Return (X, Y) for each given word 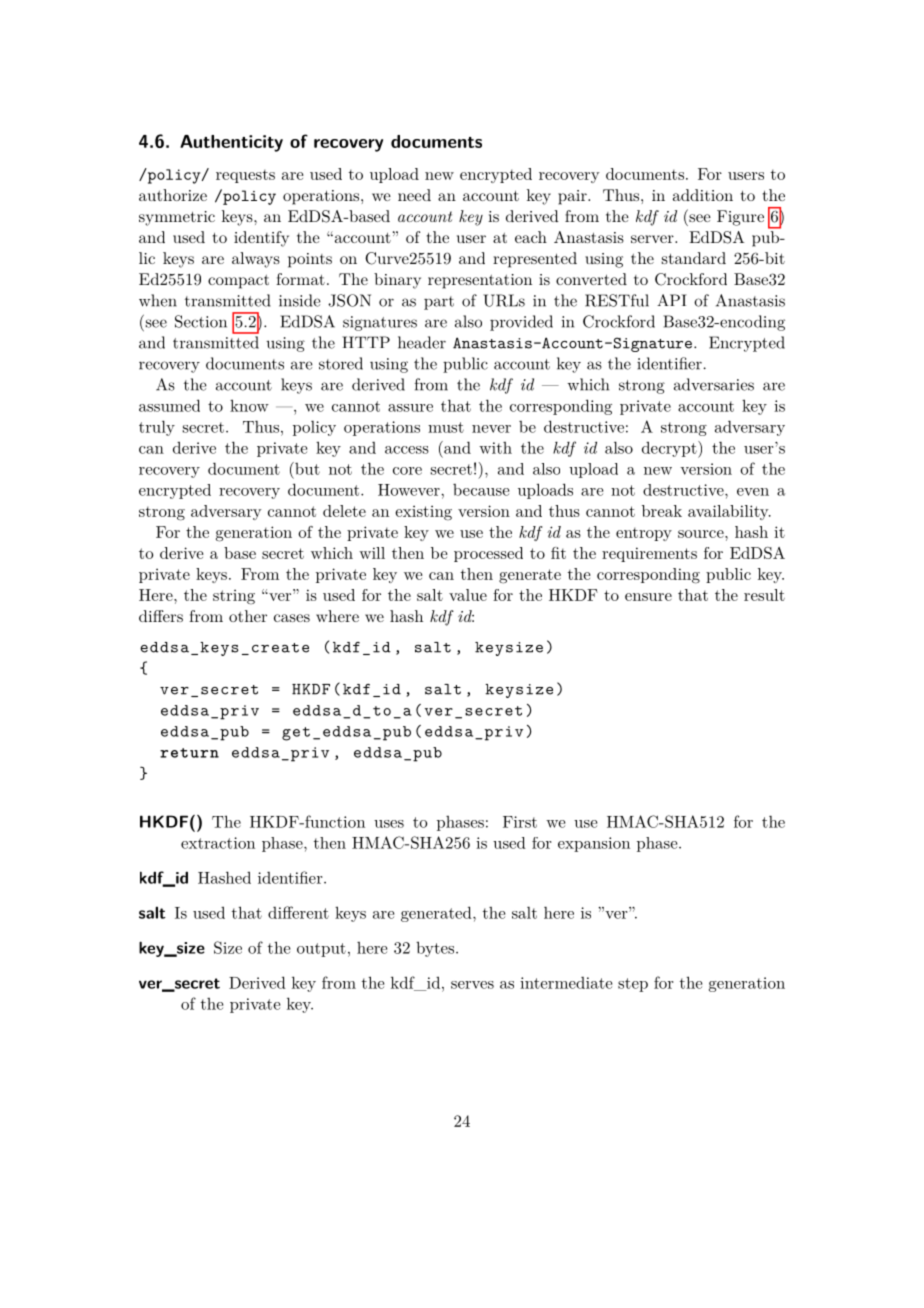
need (414, 195)
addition (703, 195)
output (321, 950)
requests (245, 176)
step (633, 985)
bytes (436, 949)
